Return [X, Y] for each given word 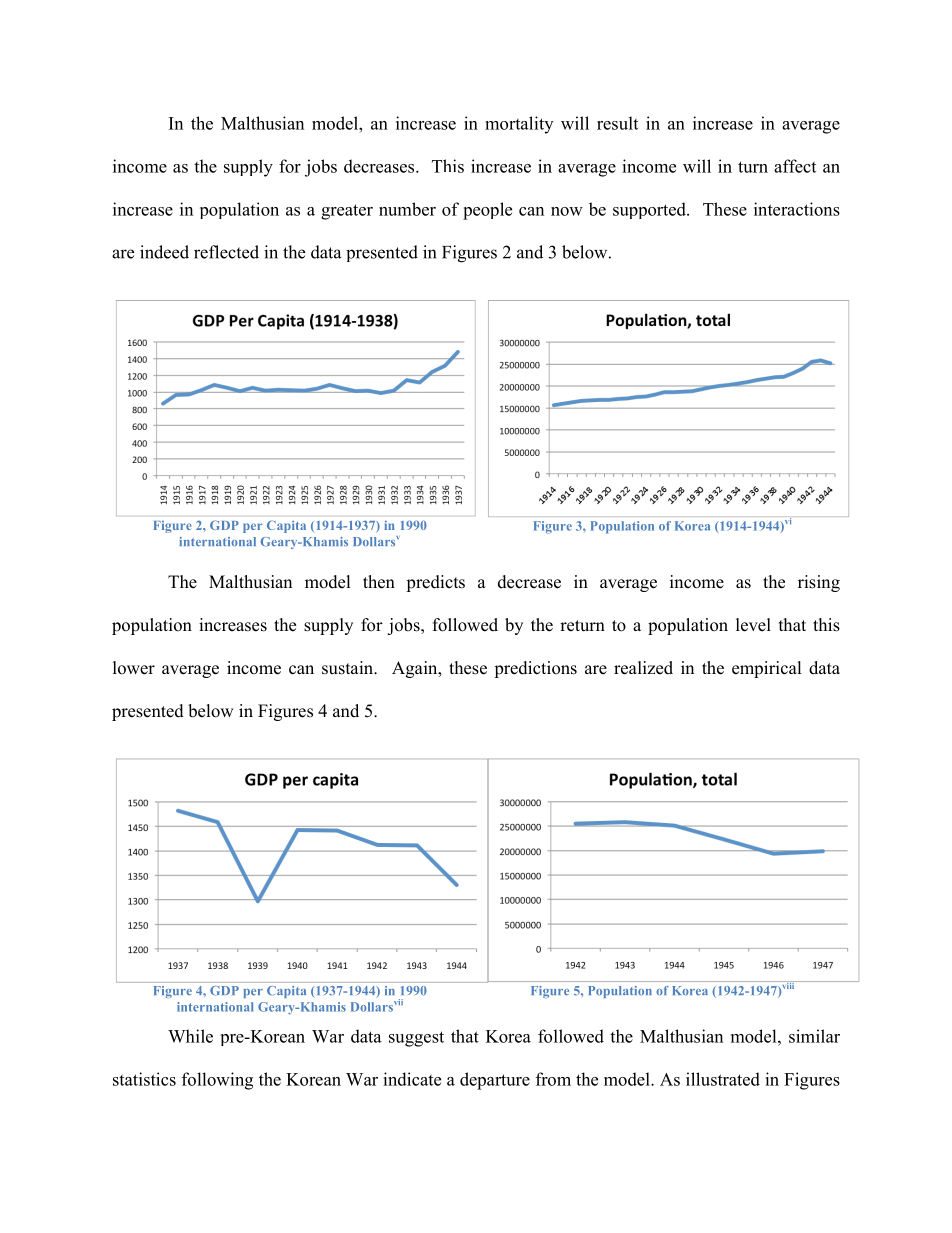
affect [795, 166]
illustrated [723, 1079]
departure [495, 1081]
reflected [226, 252]
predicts [435, 583]
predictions [535, 669]
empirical [767, 669]
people [487, 211]
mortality [519, 125]
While [190, 1036]
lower [134, 668]
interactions [797, 209]
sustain [349, 668]
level [753, 625]
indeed [164, 252]
